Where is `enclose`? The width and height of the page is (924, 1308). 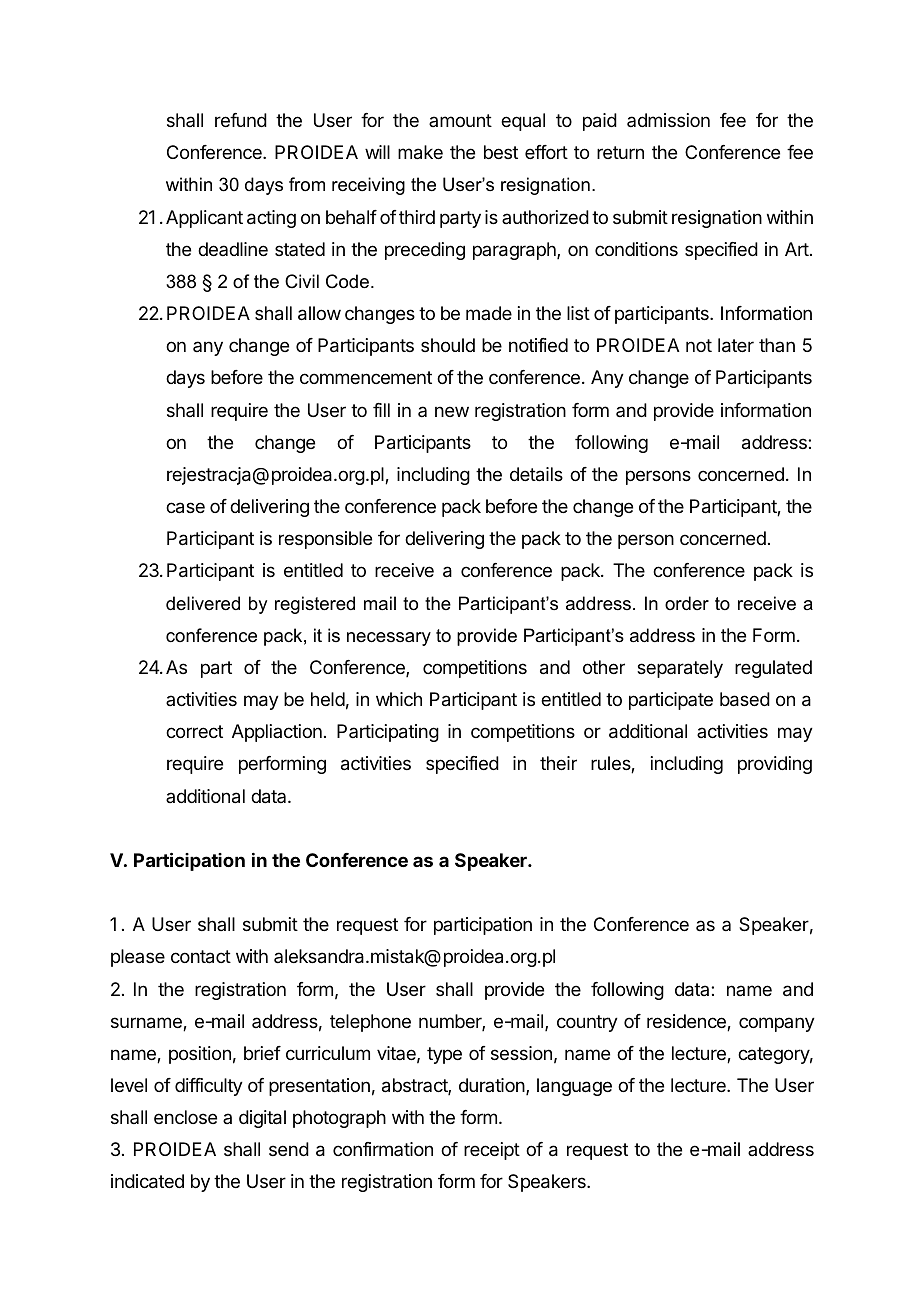 enclose is located at coordinates (185, 1117).
